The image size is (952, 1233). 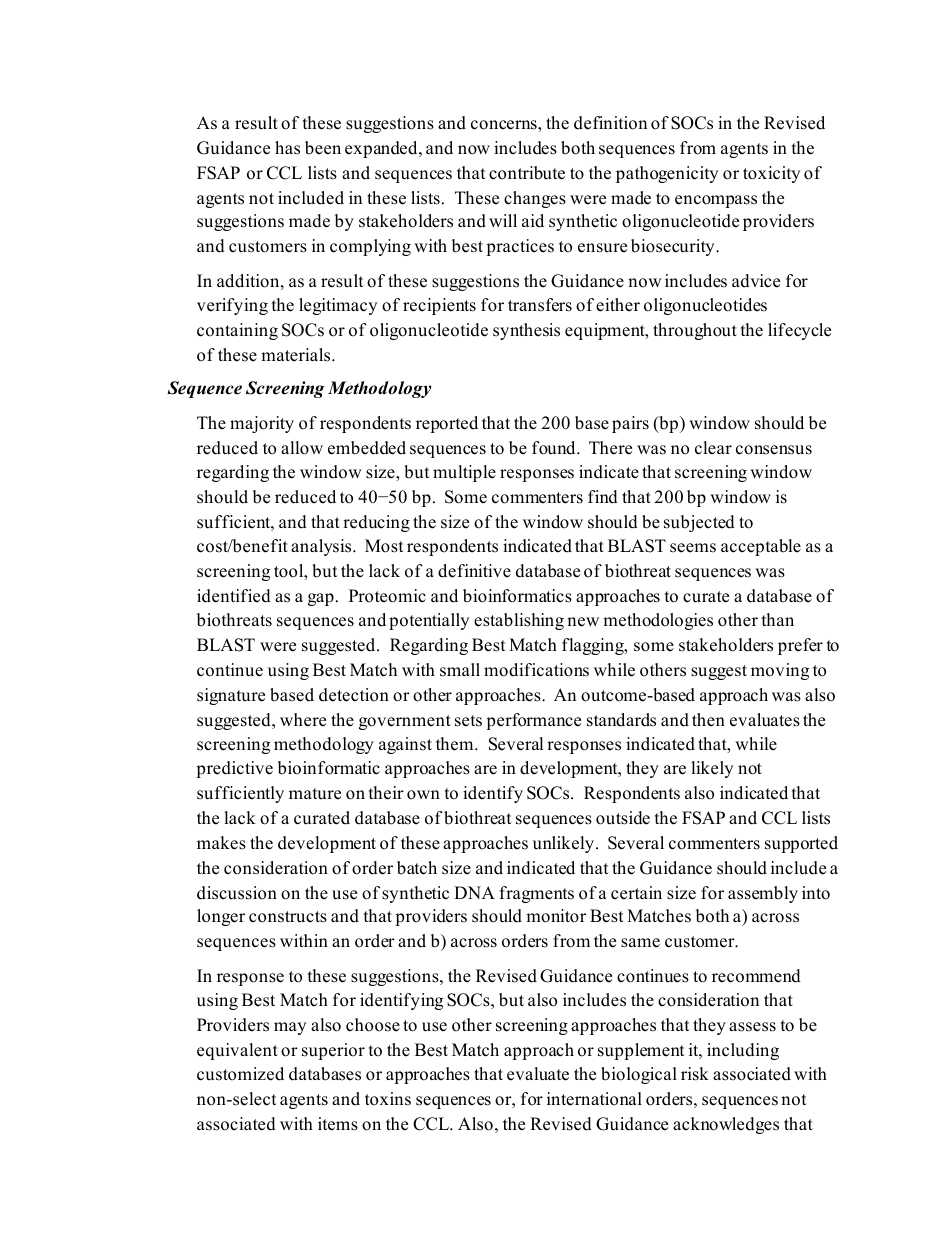 What do you see at coordinates (338, 1124) in the screenshot?
I see `items` at bounding box center [338, 1124].
